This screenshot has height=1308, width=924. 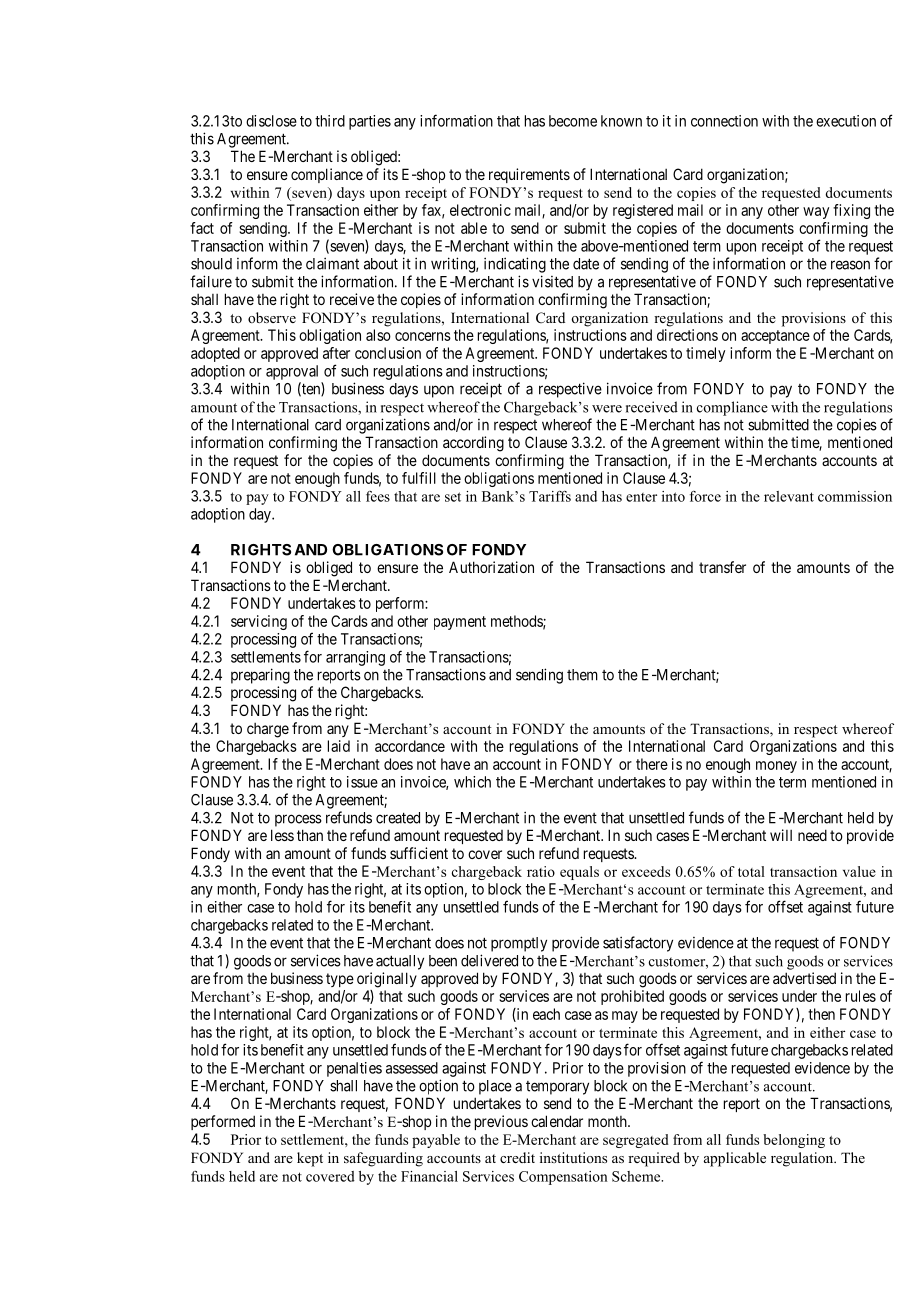 What do you see at coordinates (722, 567) in the screenshot?
I see `transfer` at bounding box center [722, 567].
